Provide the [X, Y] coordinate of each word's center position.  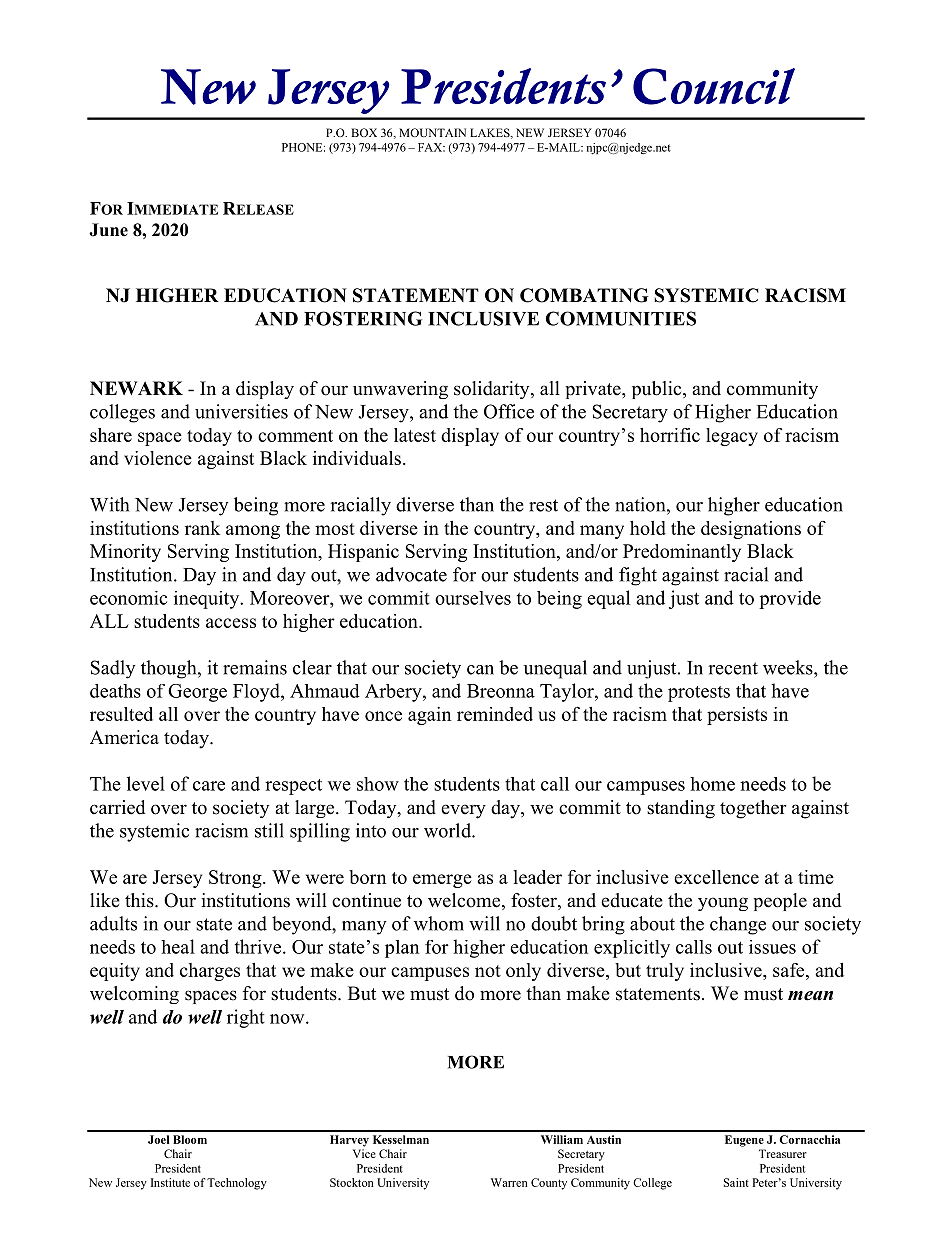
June [108, 230]
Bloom [190, 1139]
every [463, 811]
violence [158, 458]
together [753, 809]
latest [415, 435]
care [209, 786]
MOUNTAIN [432, 132]
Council [714, 86]
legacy [732, 437]
